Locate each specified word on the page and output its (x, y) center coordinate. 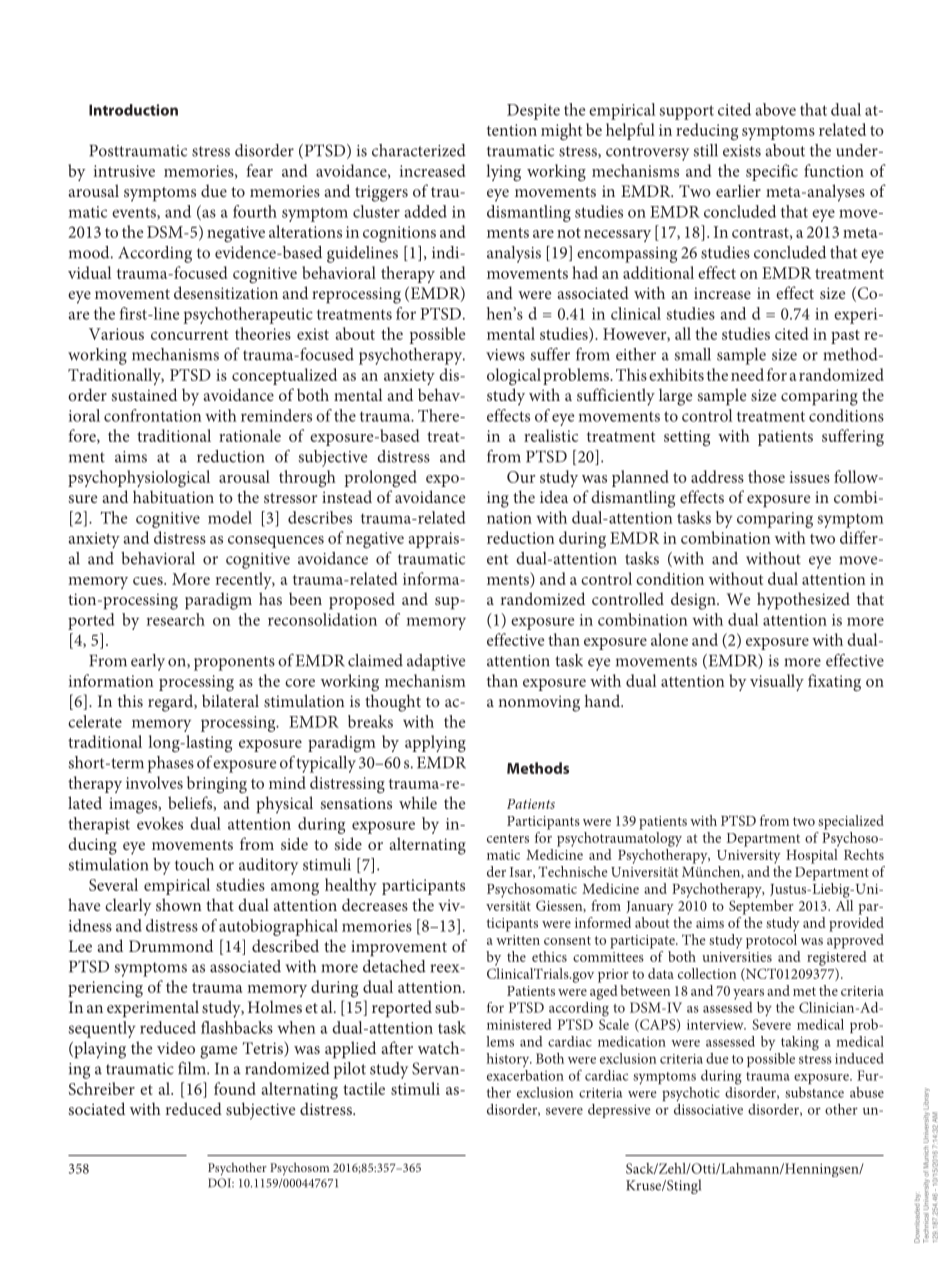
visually (777, 682)
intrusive (124, 171)
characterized (419, 150)
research (176, 619)
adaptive (436, 662)
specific (772, 172)
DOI (220, 1183)
